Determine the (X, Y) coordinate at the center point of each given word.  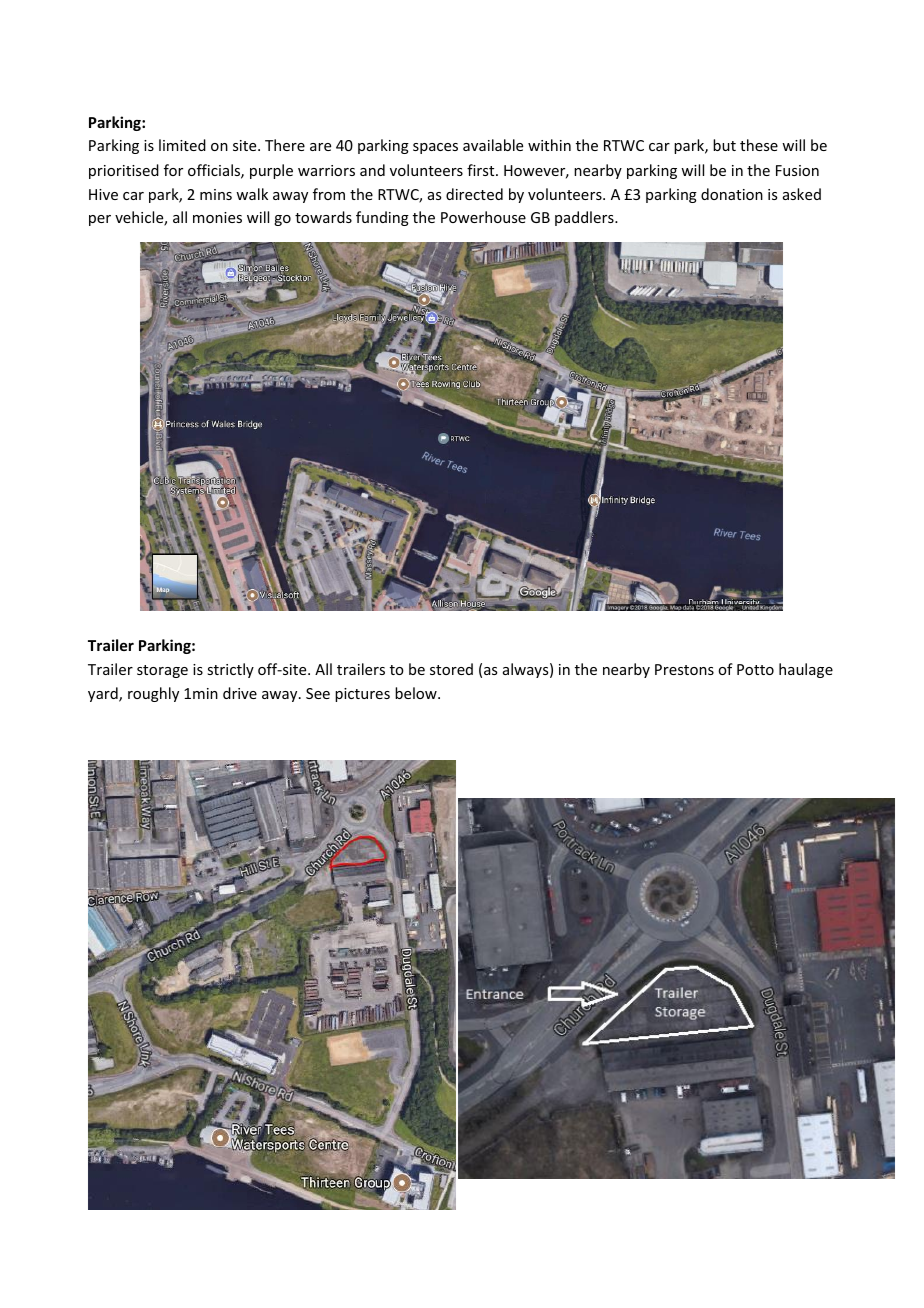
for (173, 170)
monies (217, 217)
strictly (230, 670)
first (482, 170)
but (724, 145)
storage (162, 671)
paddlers (585, 218)
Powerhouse (483, 217)
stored (451, 669)
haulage (806, 670)
